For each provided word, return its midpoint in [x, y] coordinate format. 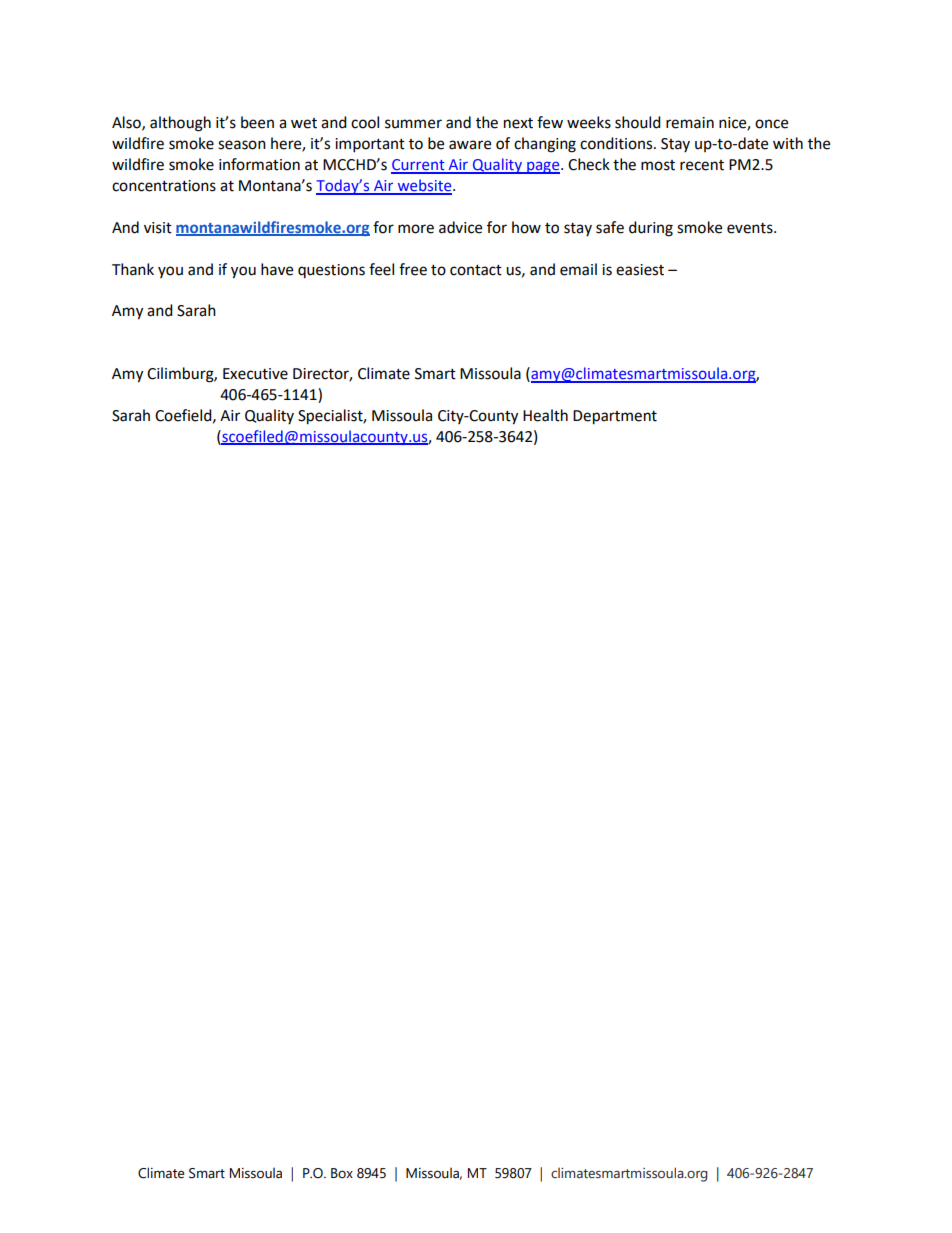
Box [342, 1173]
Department [615, 417]
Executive [255, 374]
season [242, 145]
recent [702, 165]
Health [545, 415]
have [277, 269]
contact [476, 270]
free [413, 269]
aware [470, 145]
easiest [640, 270]
